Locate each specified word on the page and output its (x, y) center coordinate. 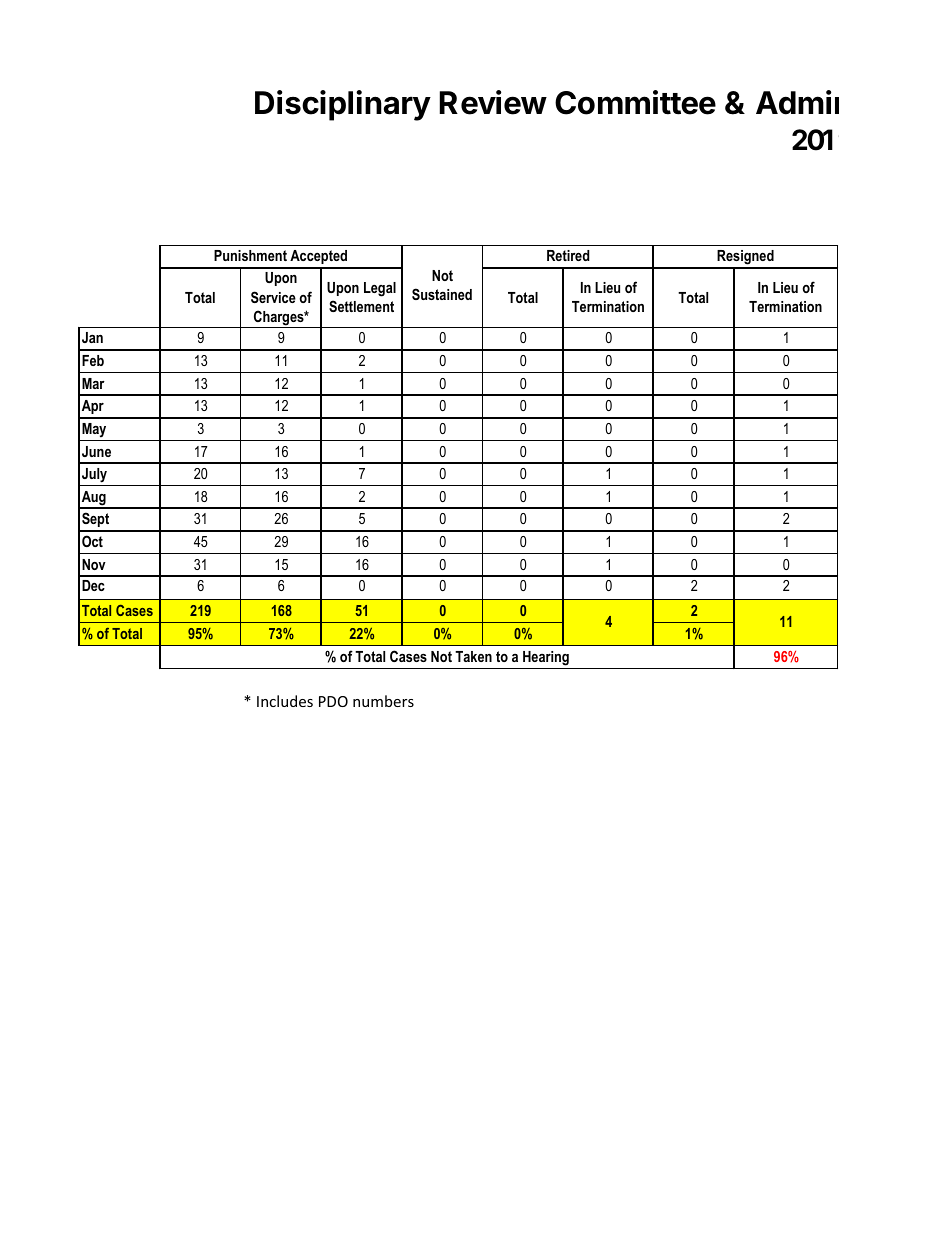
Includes (285, 701)
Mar (93, 383)
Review (493, 102)
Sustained (442, 294)
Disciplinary (343, 105)
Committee (635, 102)
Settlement (361, 306)
